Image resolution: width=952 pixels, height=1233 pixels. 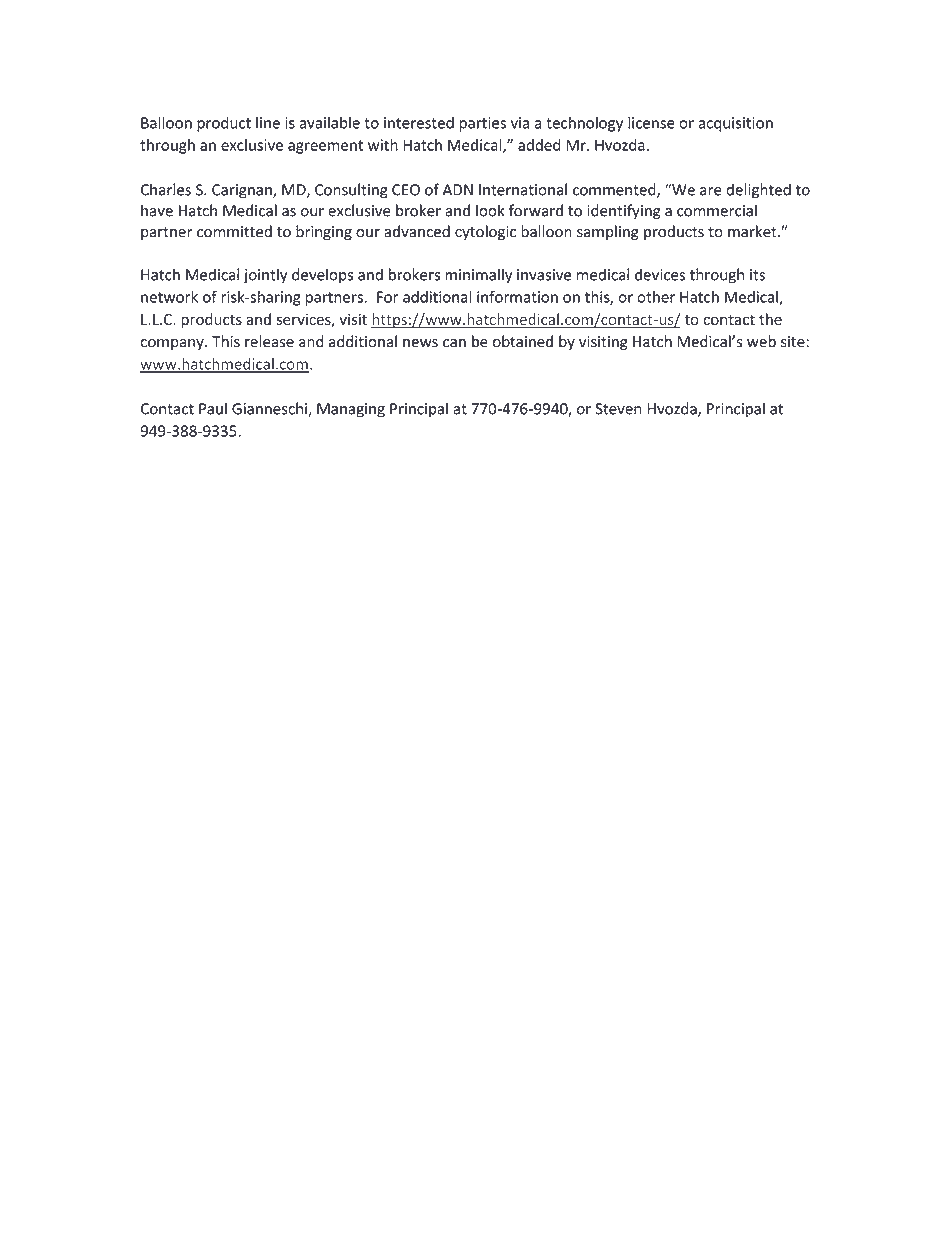 What do you see at coordinates (268, 122) in the image?
I see `line` at bounding box center [268, 122].
